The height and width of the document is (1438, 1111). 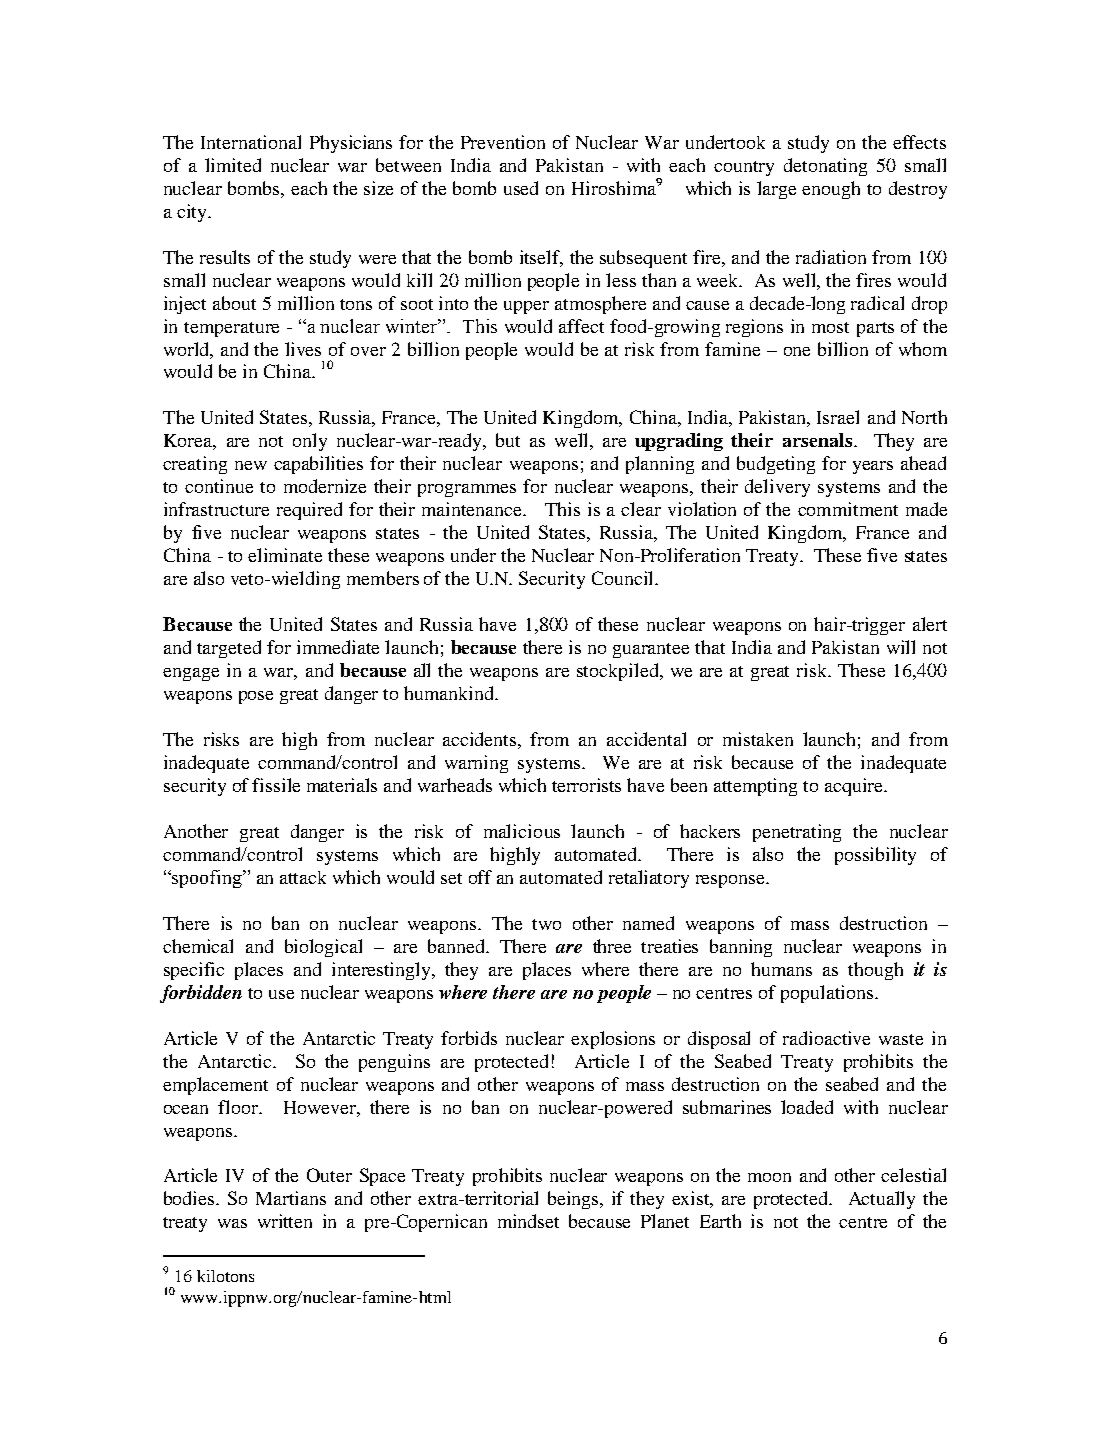 What do you see at coordinates (619, 672) in the document?
I see `stockpiled` at bounding box center [619, 672].
